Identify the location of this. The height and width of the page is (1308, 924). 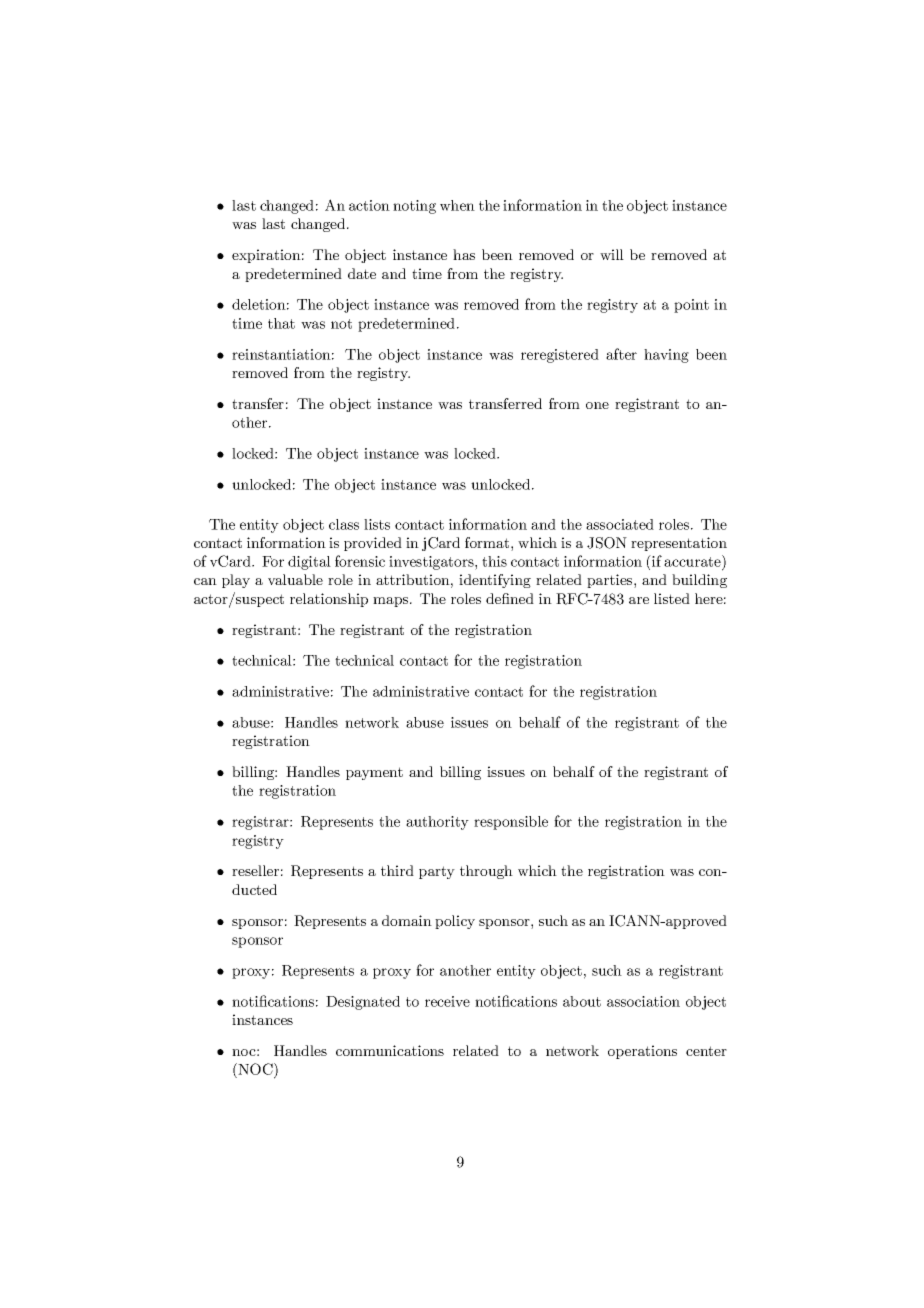
(494, 561).
